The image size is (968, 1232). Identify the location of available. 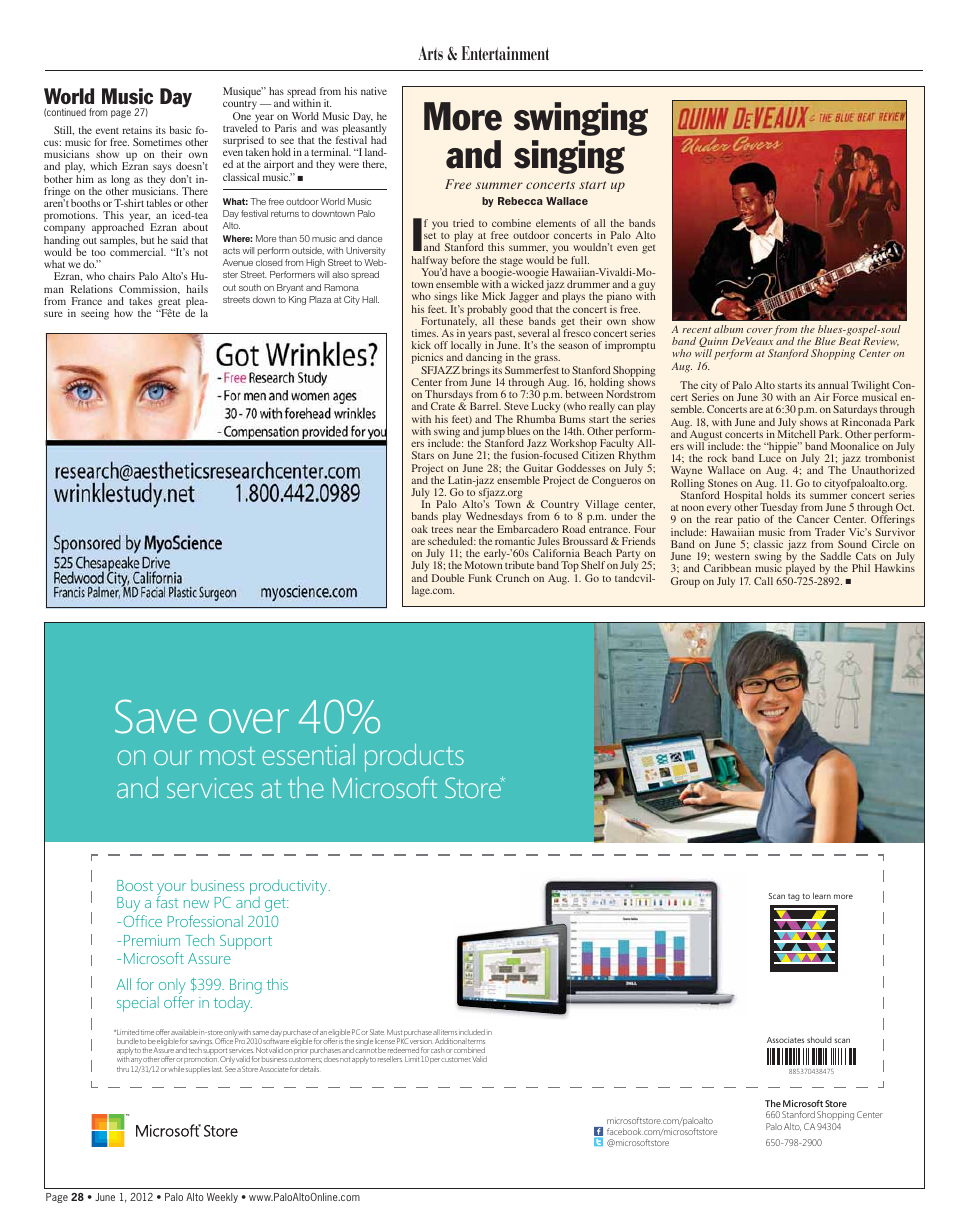
(184, 1032).
